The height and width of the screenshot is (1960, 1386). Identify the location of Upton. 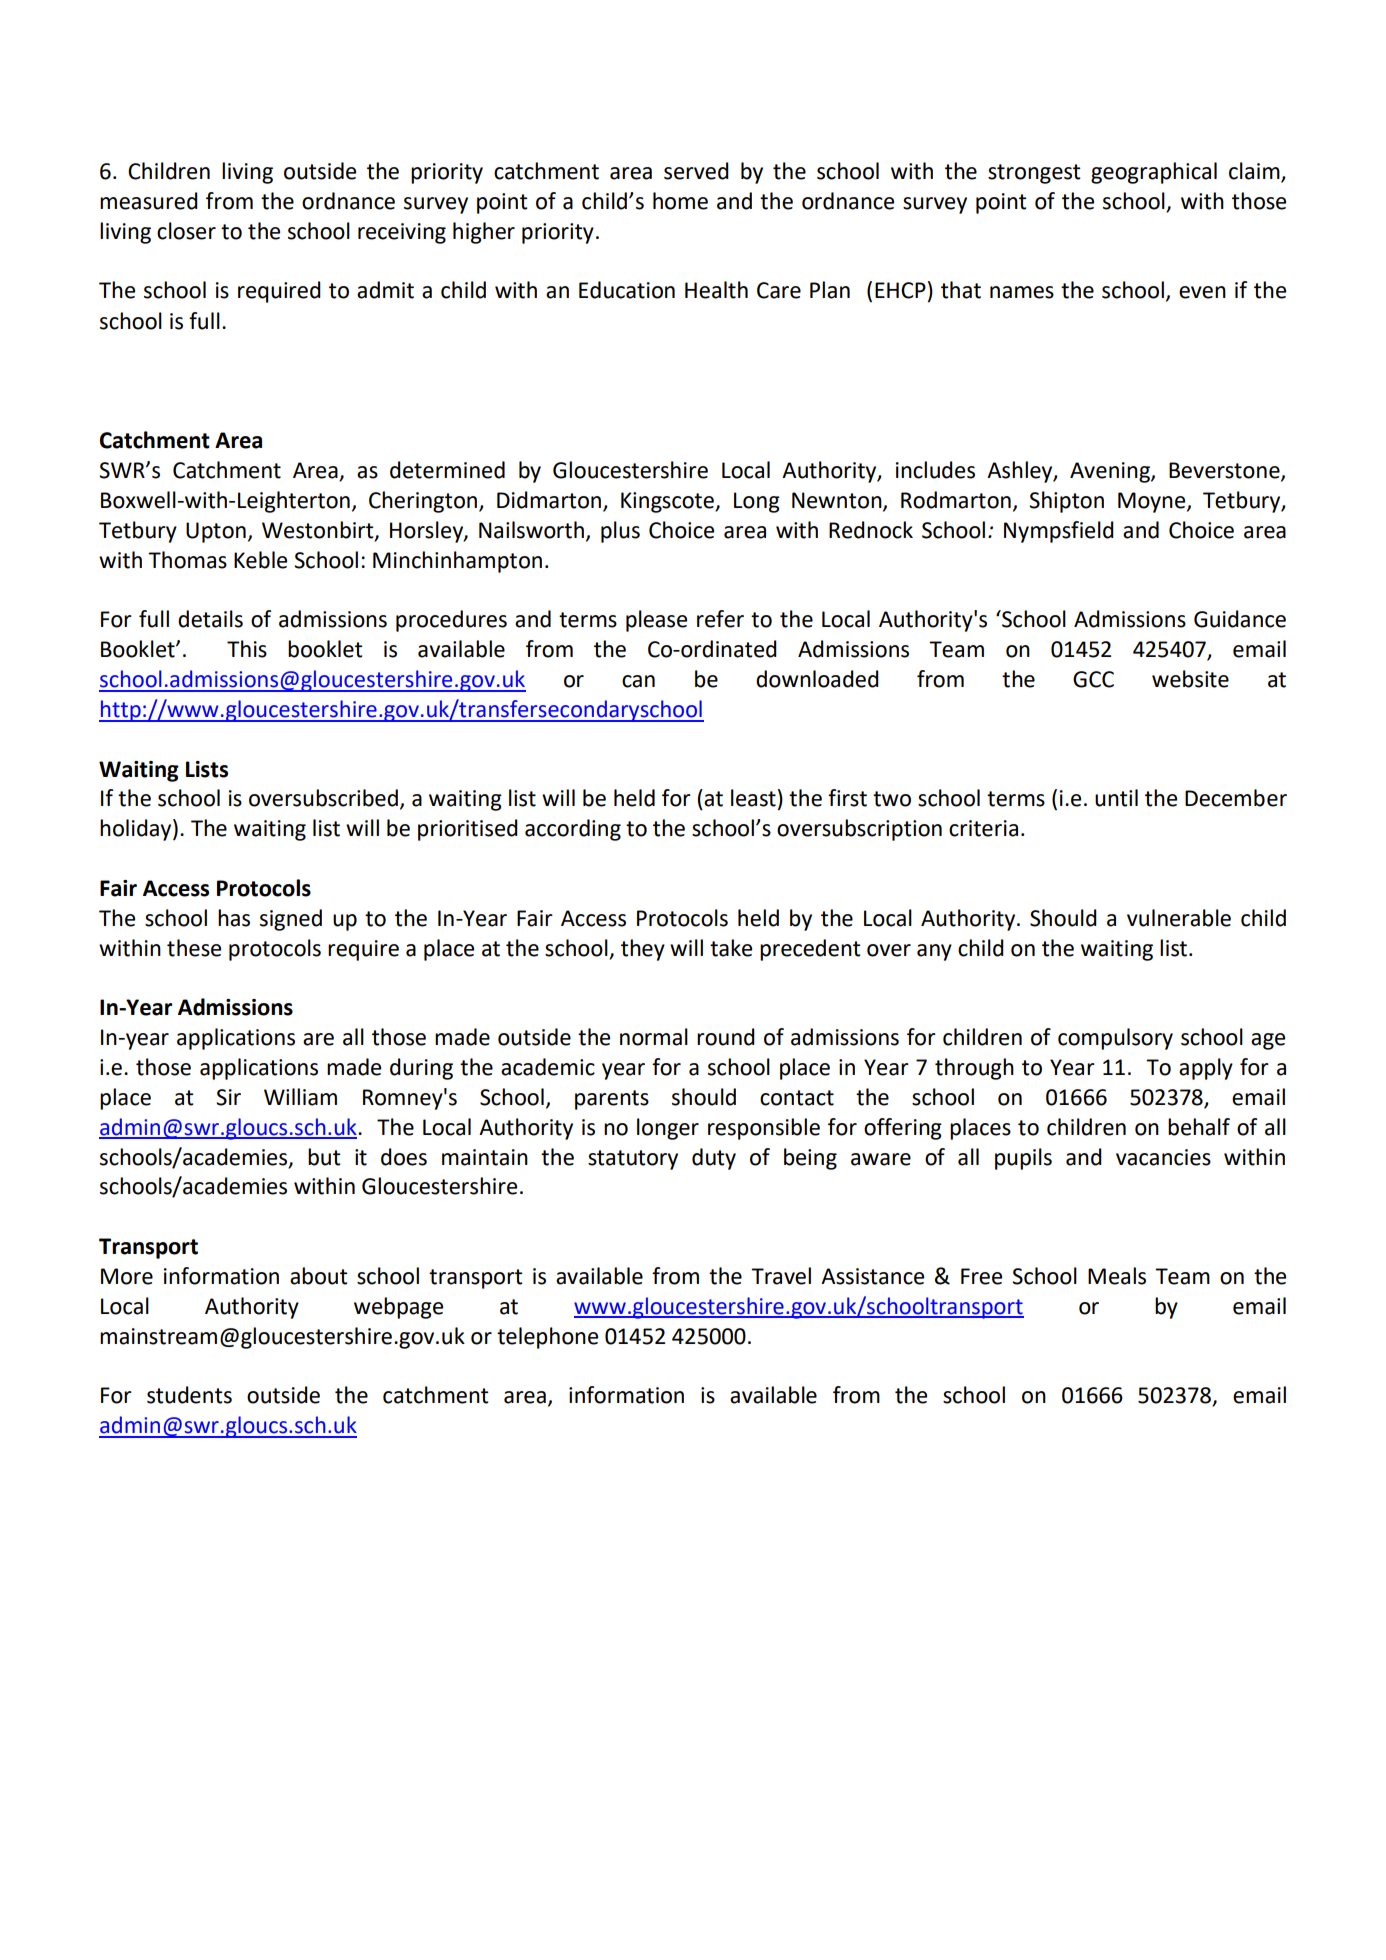
(216, 532).
